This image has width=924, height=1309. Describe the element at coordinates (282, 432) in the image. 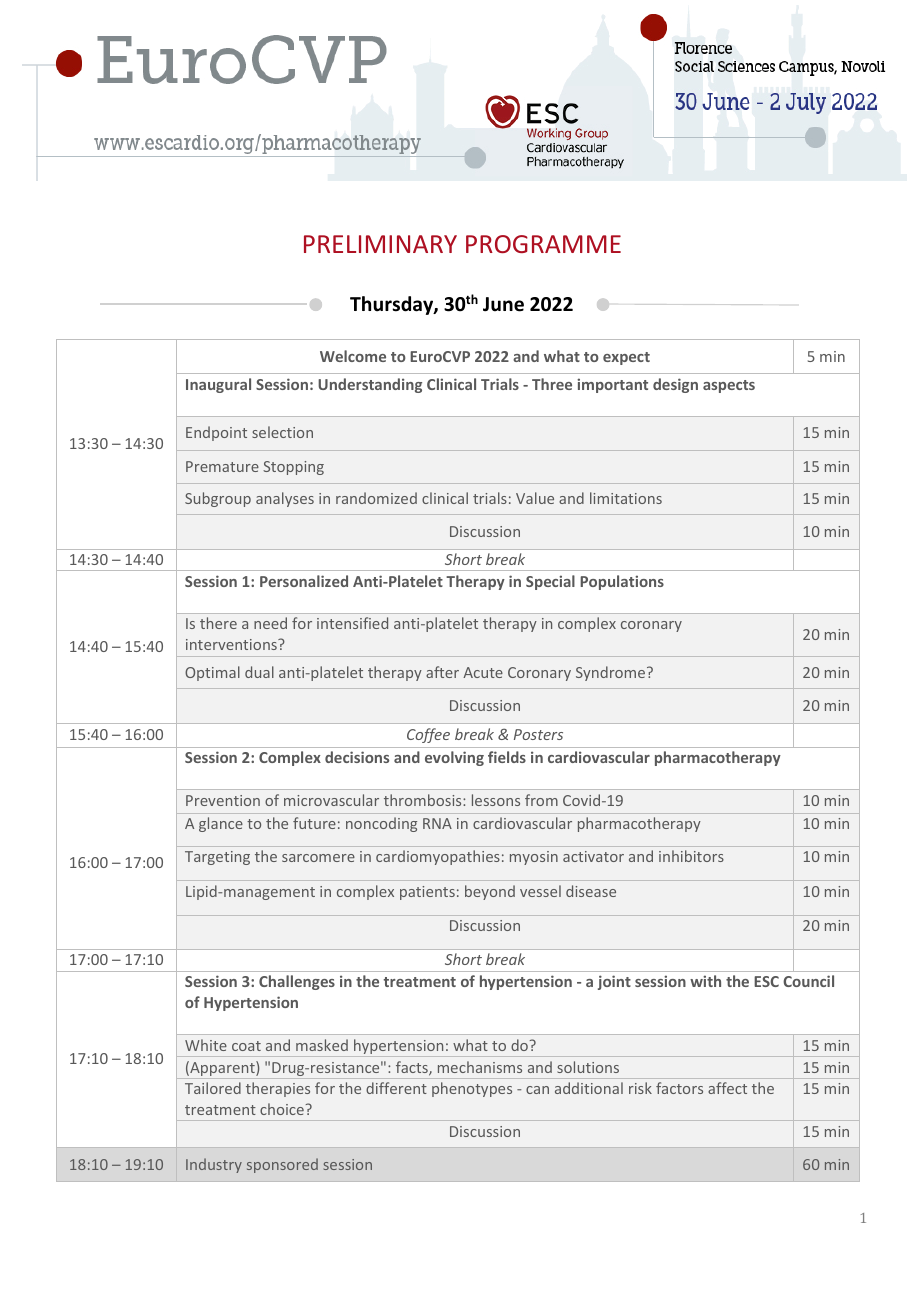

I see `selection` at that location.
